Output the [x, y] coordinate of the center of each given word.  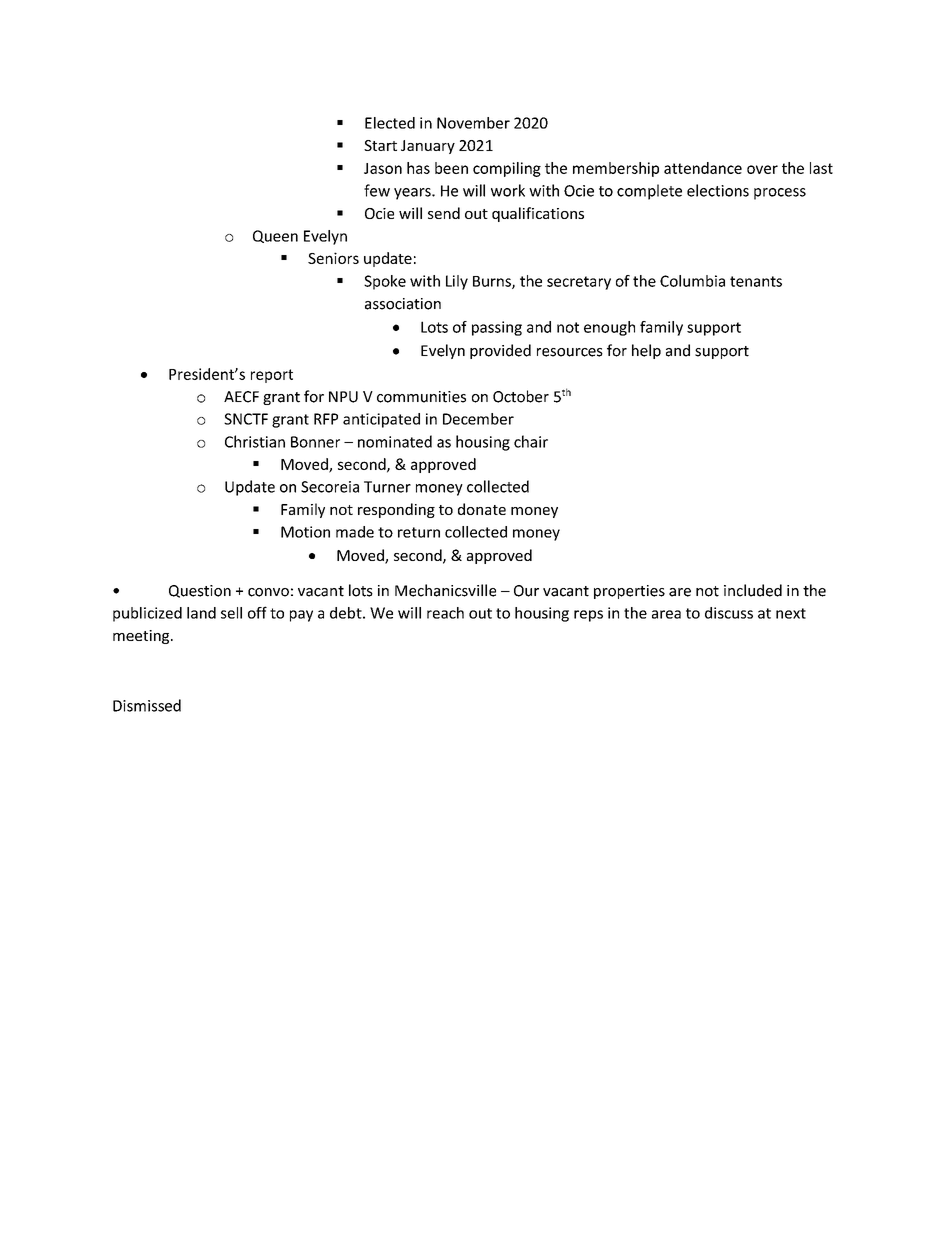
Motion [305, 532]
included [753, 590]
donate [482, 509]
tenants [756, 281]
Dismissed [147, 705]
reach [445, 613]
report [272, 376]
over [762, 169]
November [473, 123]
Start [380, 145]
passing [497, 328]
